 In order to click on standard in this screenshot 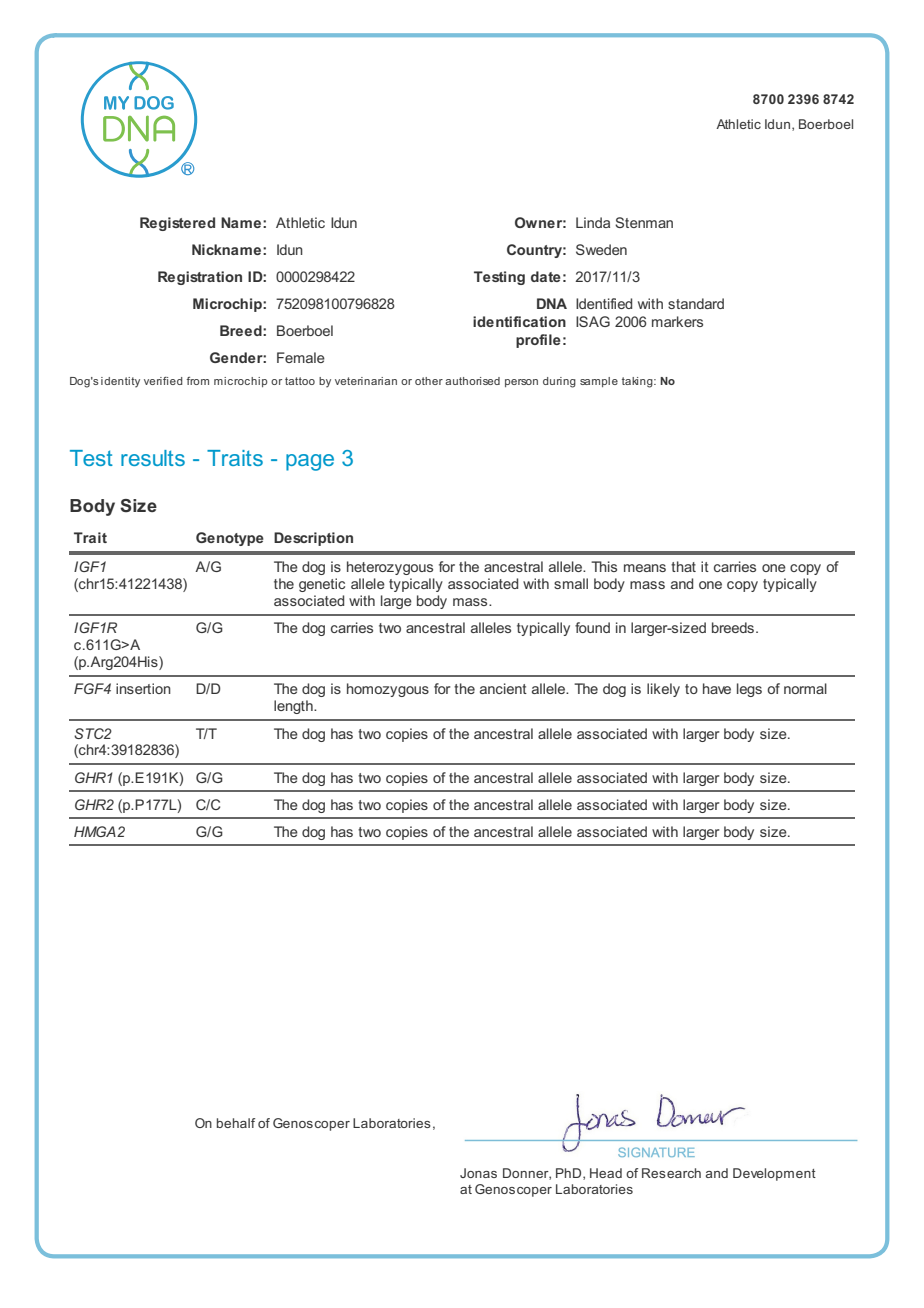, I will do `click(696, 303)`.
